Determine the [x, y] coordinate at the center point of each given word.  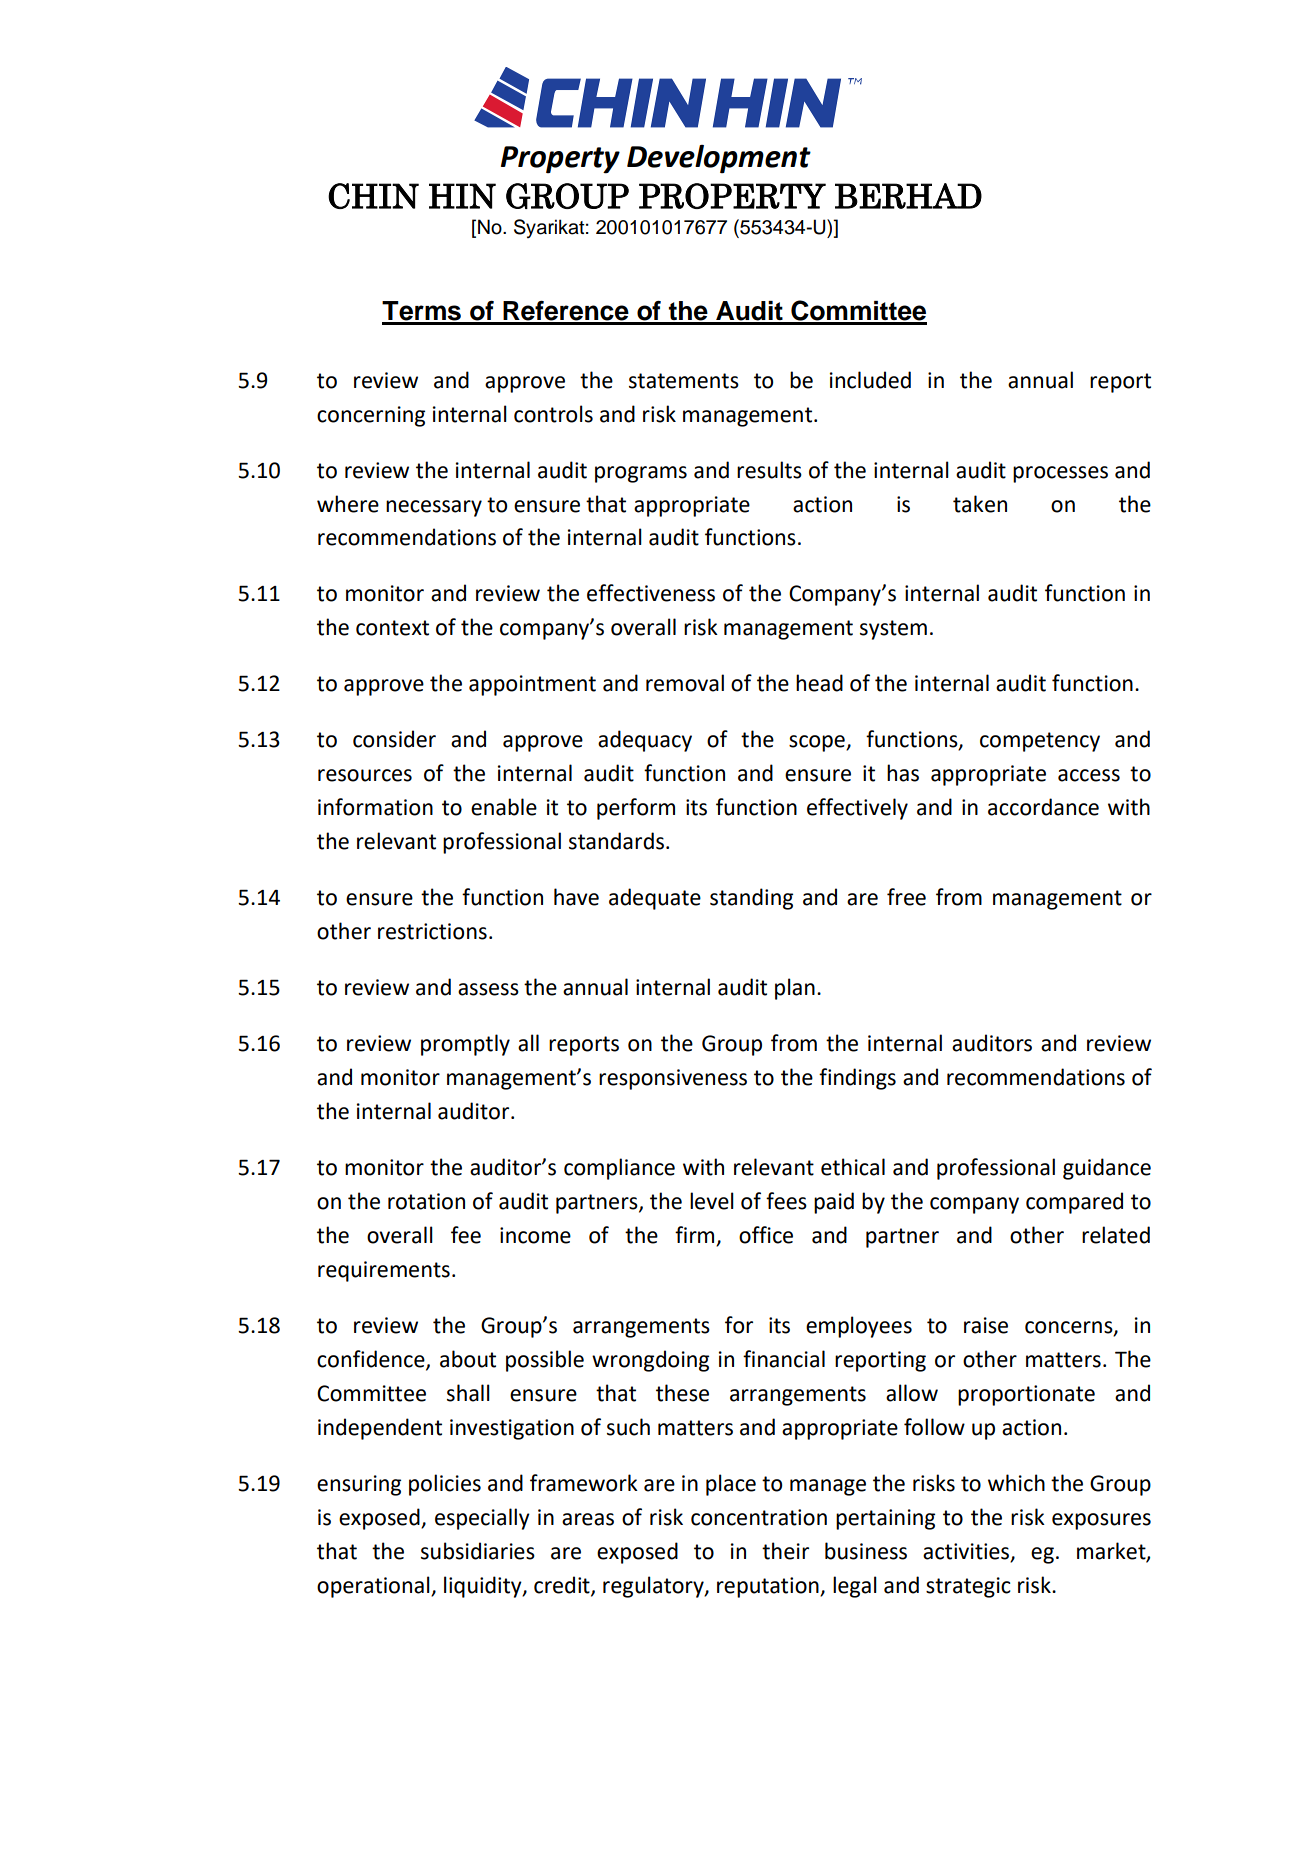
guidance [1107, 1169]
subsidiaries [478, 1551]
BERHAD [908, 196]
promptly [465, 1045]
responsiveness [673, 1079]
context [392, 628]
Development [719, 159]
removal [685, 683]
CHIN [373, 196]
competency [1040, 742]
